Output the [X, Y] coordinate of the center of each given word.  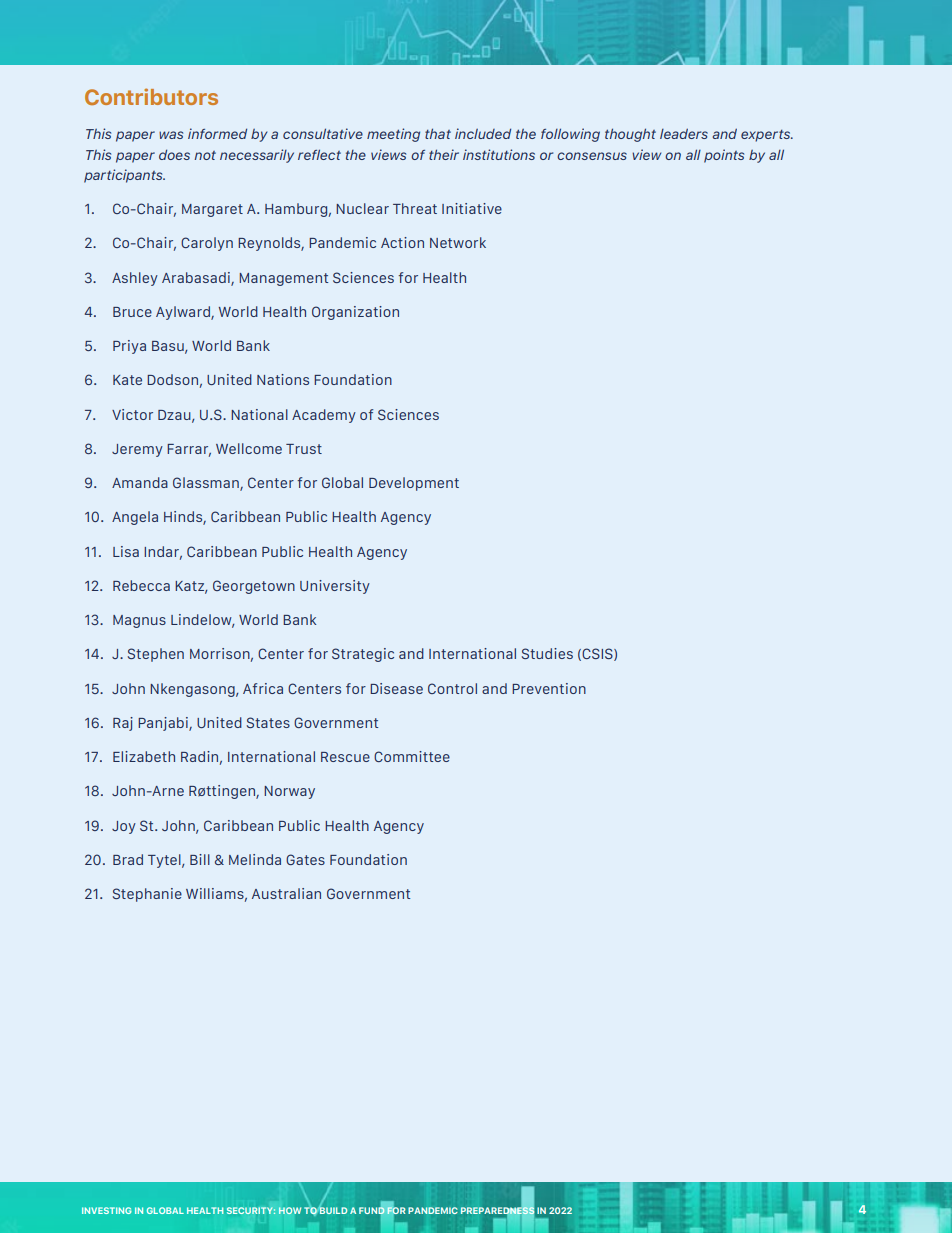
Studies [547, 653]
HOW [290, 1210]
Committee [412, 756]
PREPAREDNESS [497, 1210]
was [171, 135]
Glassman [207, 484]
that [438, 133]
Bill [200, 859]
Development [414, 484]
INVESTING [107, 1210]
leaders [684, 133]
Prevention [549, 688]
